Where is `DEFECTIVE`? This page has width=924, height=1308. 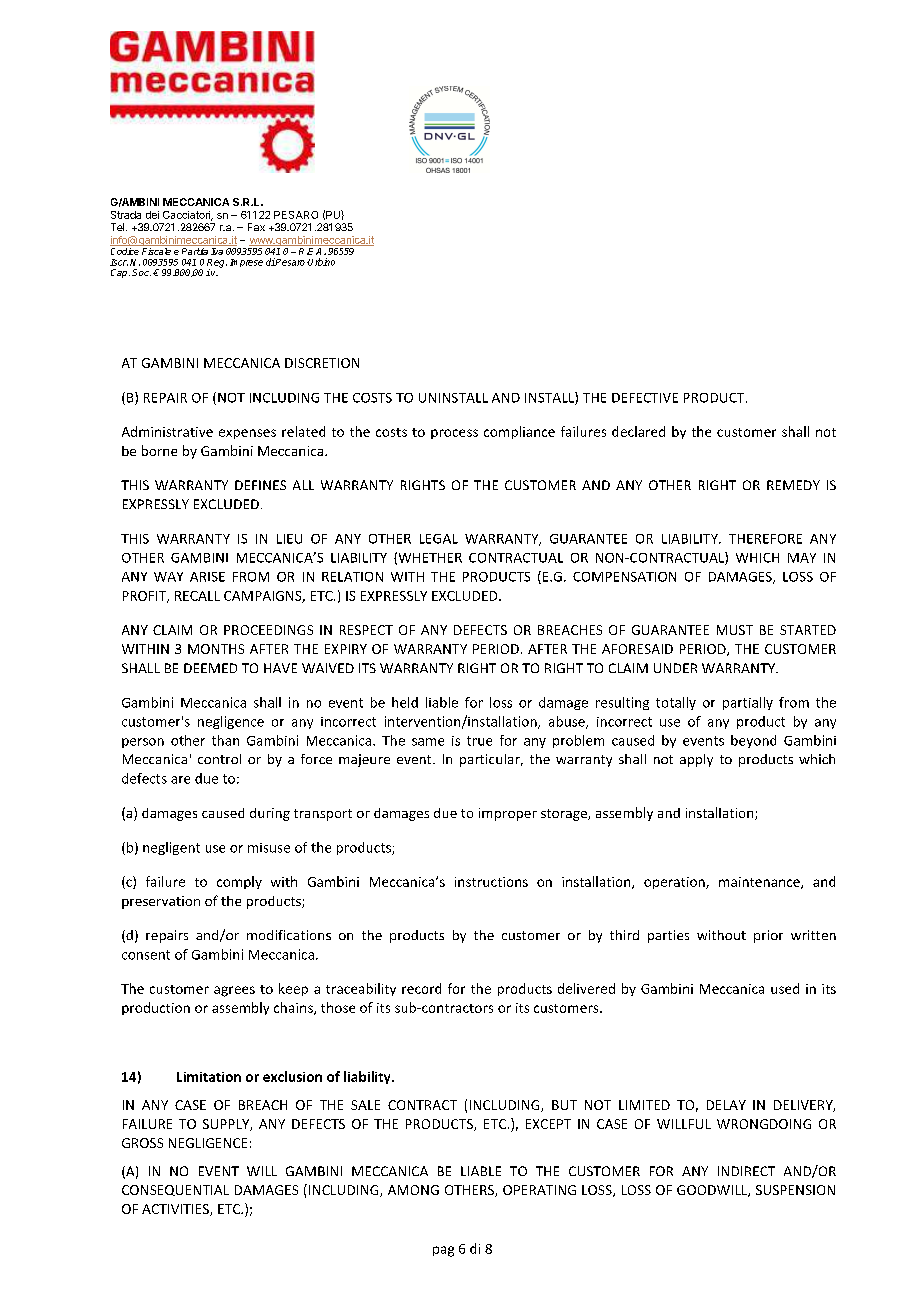 DEFECTIVE is located at coordinates (645, 398).
